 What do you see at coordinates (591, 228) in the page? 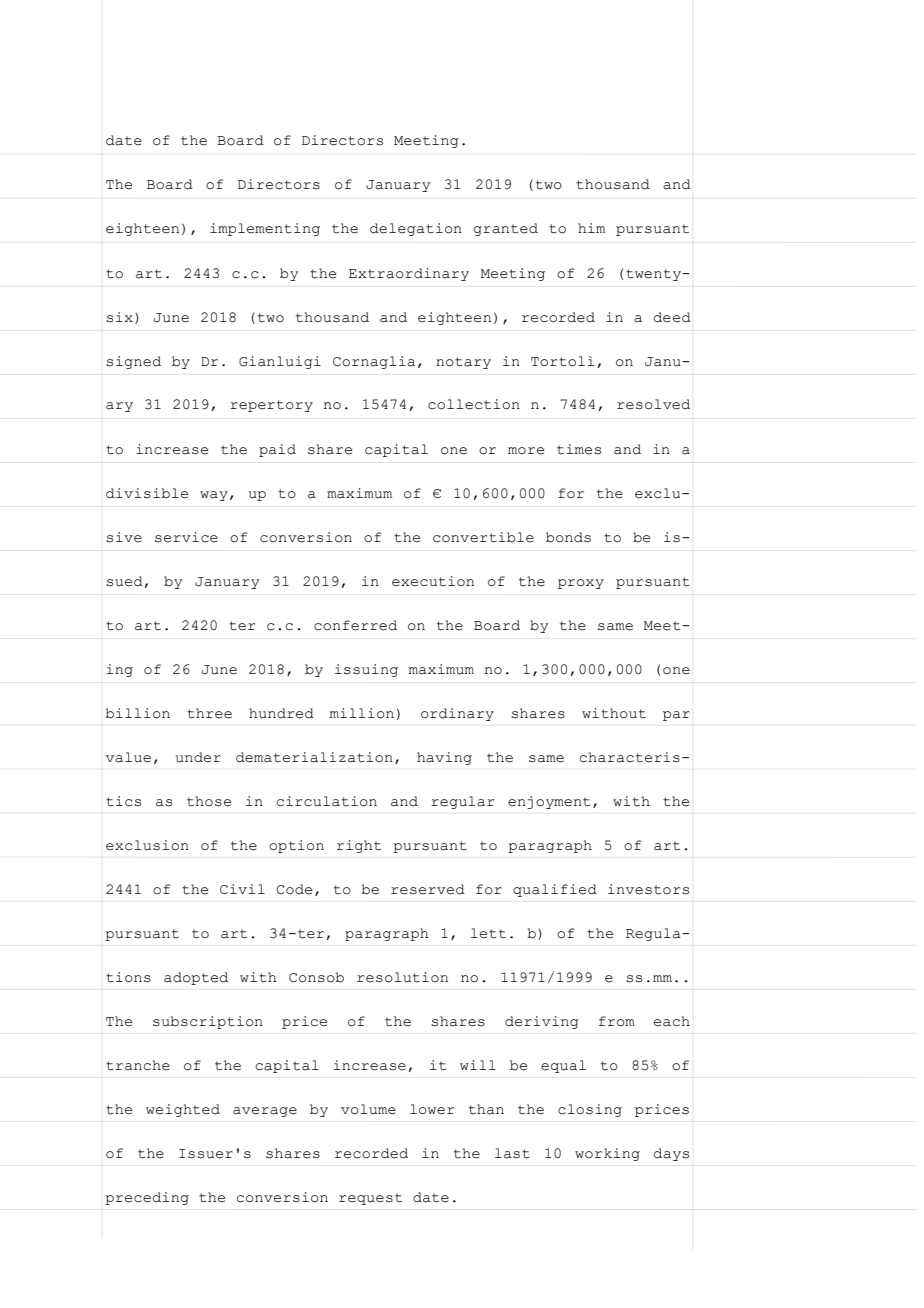
I see `him` at bounding box center [591, 228].
